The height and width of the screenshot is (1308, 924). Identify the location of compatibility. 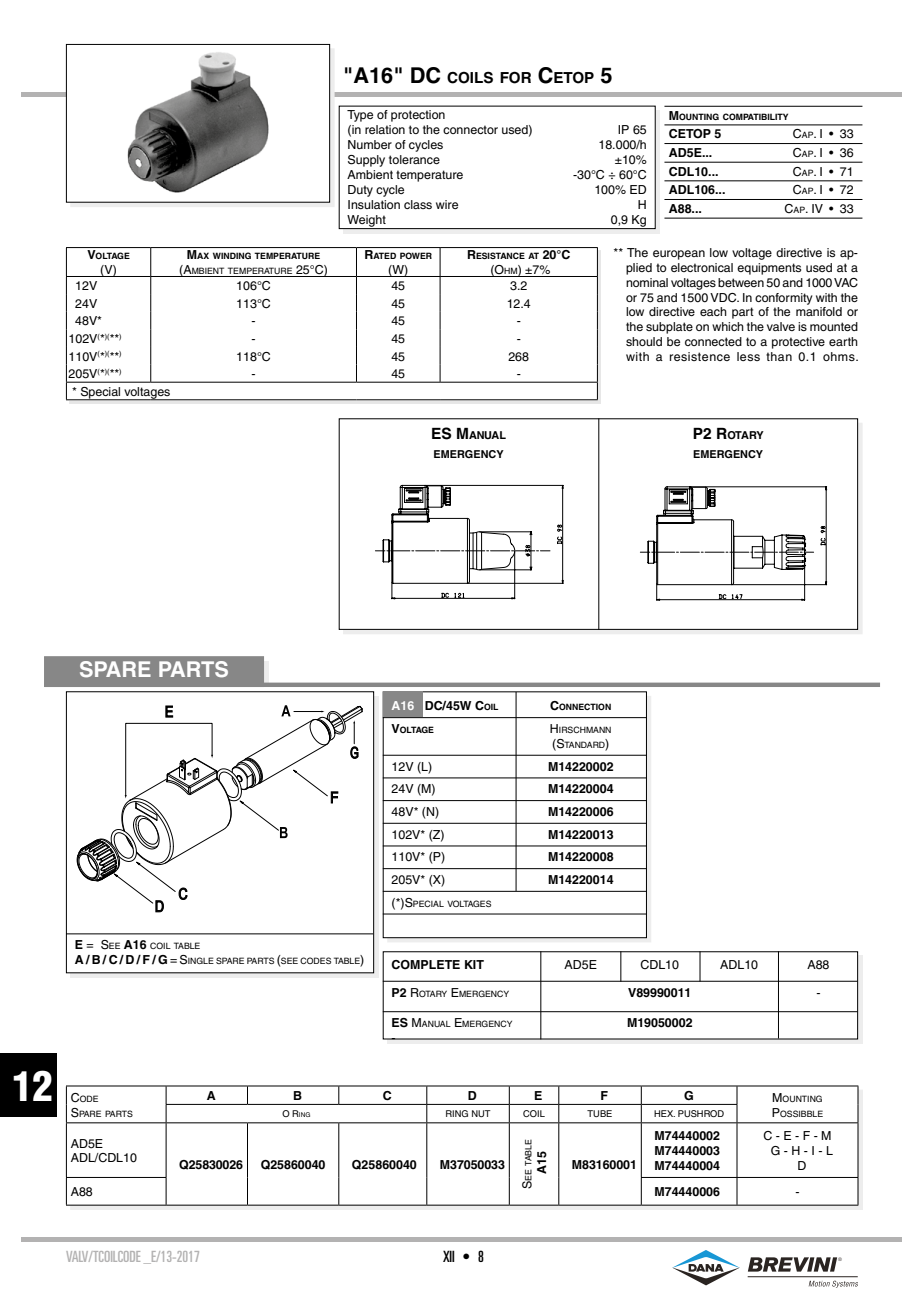
(755, 116).
